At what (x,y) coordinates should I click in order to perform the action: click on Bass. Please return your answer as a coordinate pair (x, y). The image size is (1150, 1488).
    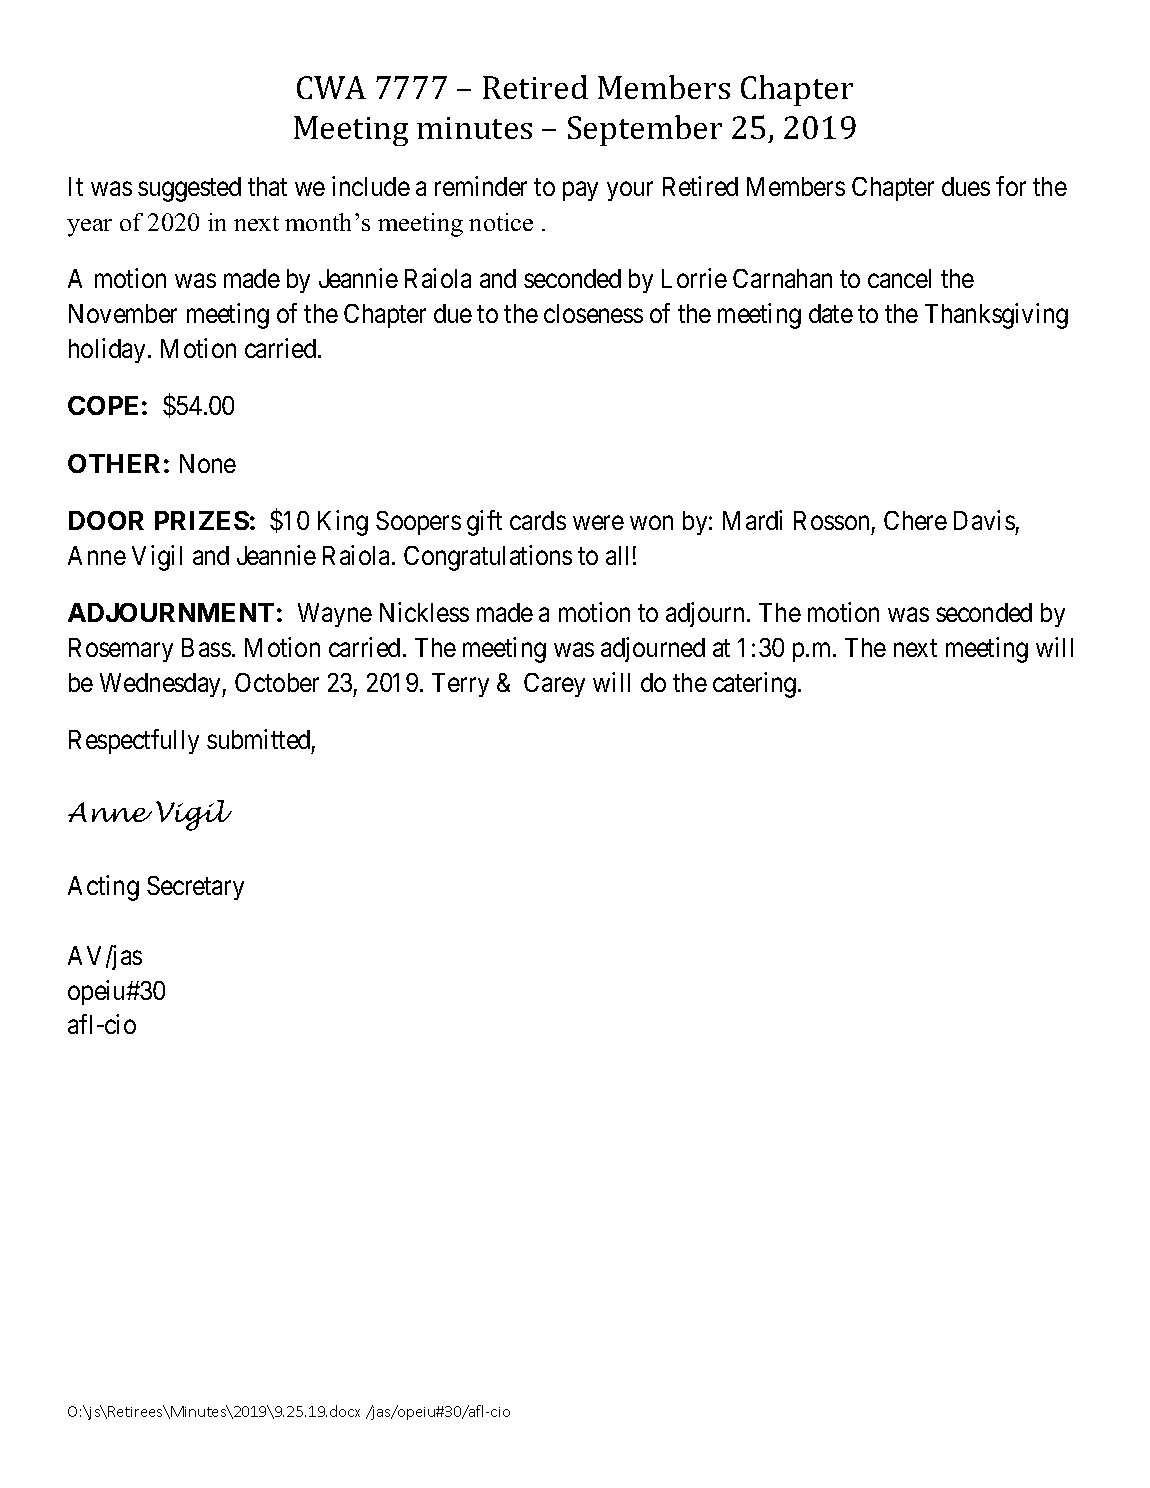
    Looking at the image, I should click on (206, 647).
